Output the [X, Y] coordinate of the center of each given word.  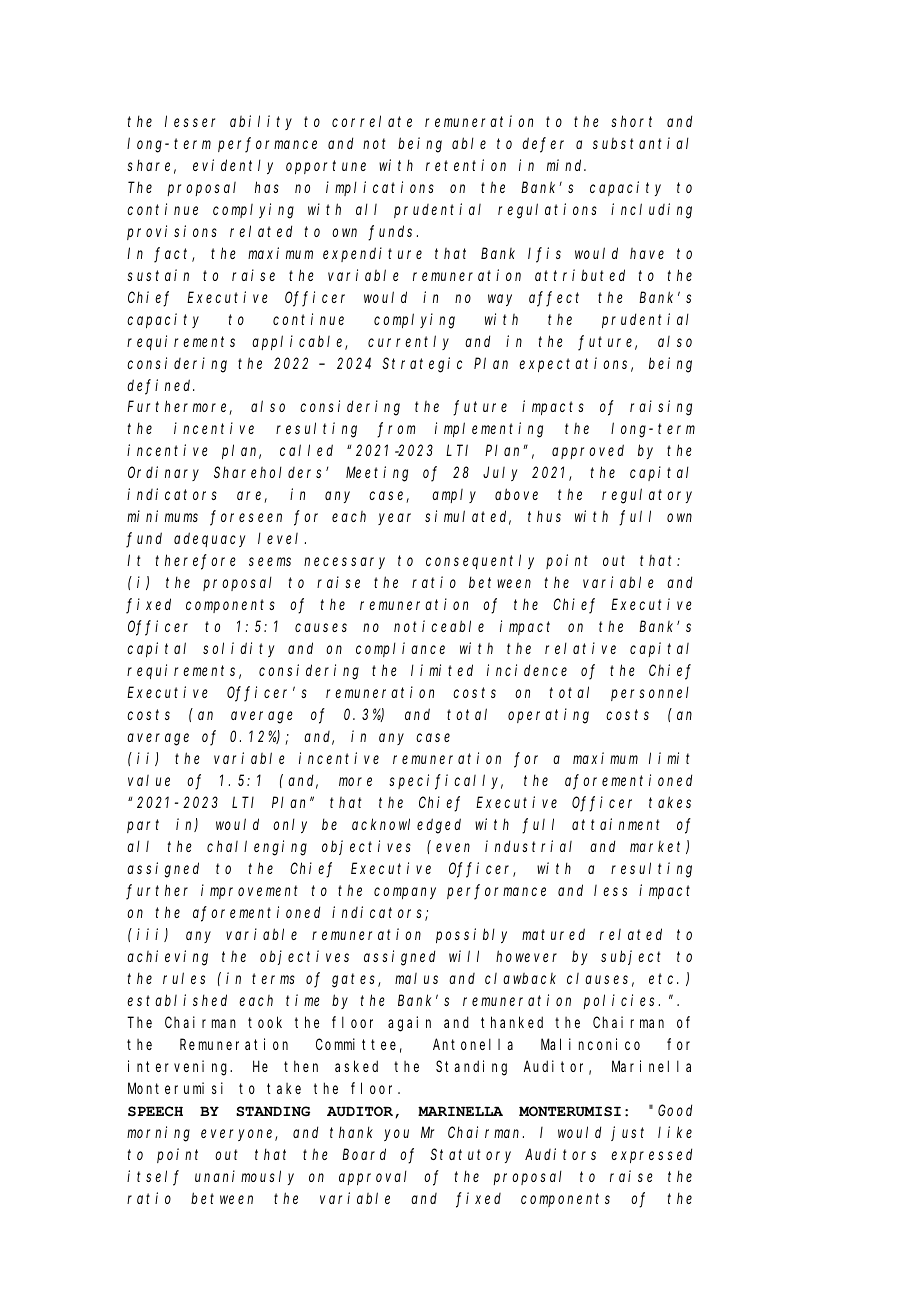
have [647, 253]
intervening [180, 1068]
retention [466, 165]
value [149, 780]
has [267, 187]
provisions [172, 232]
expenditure [372, 254]
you [396, 1135]
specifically [446, 782]
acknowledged [406, 826]
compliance [400, 649]
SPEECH [155, 1111]
